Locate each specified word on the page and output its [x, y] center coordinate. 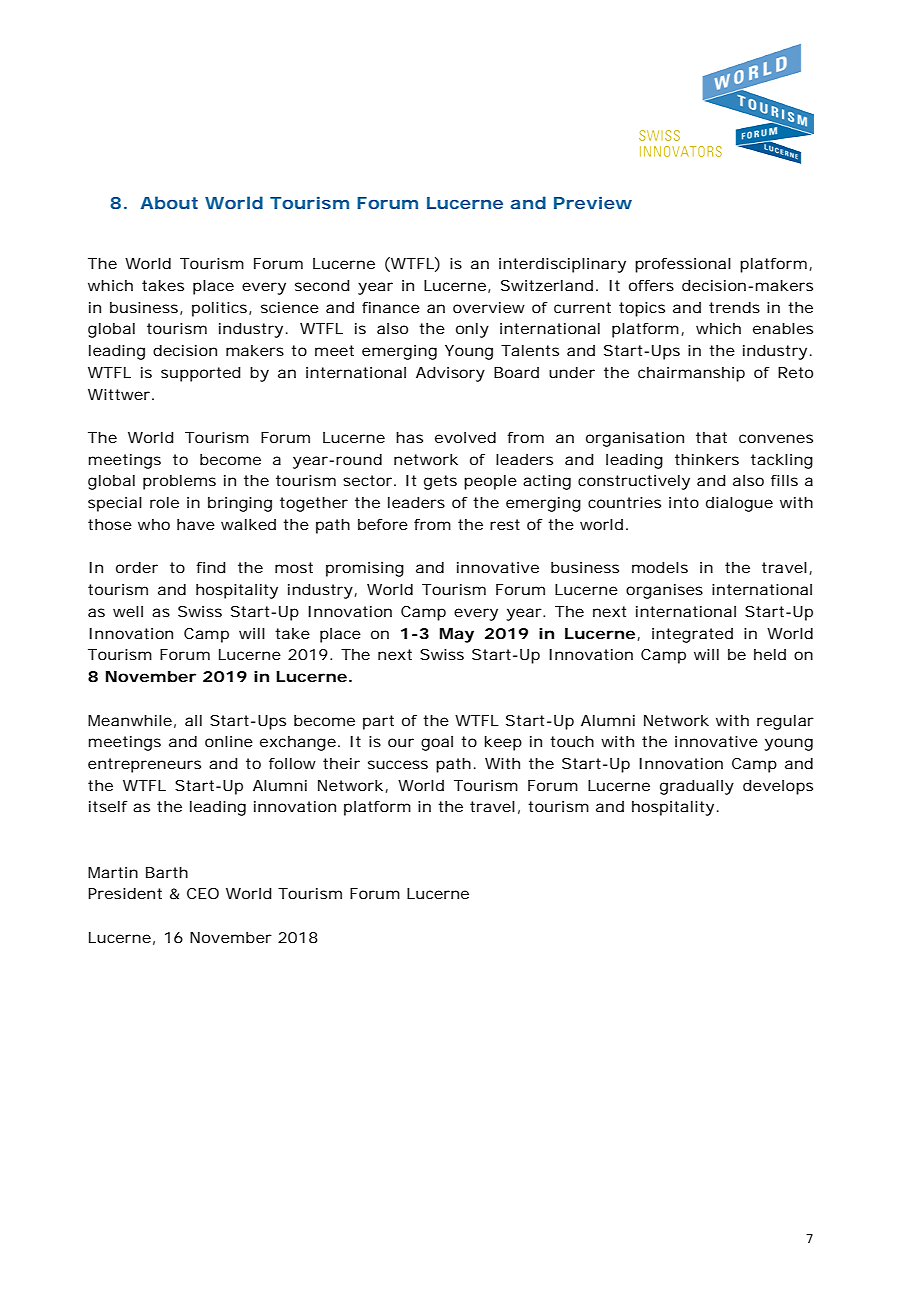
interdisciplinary [562, 265]
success [398, 764]
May [457, 635]
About [169, 202]
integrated [692, 635]
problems [179, 482]
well [128, 611]
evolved [465, 437]
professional [683, 265]
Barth [167, 872]
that [711, 437]
